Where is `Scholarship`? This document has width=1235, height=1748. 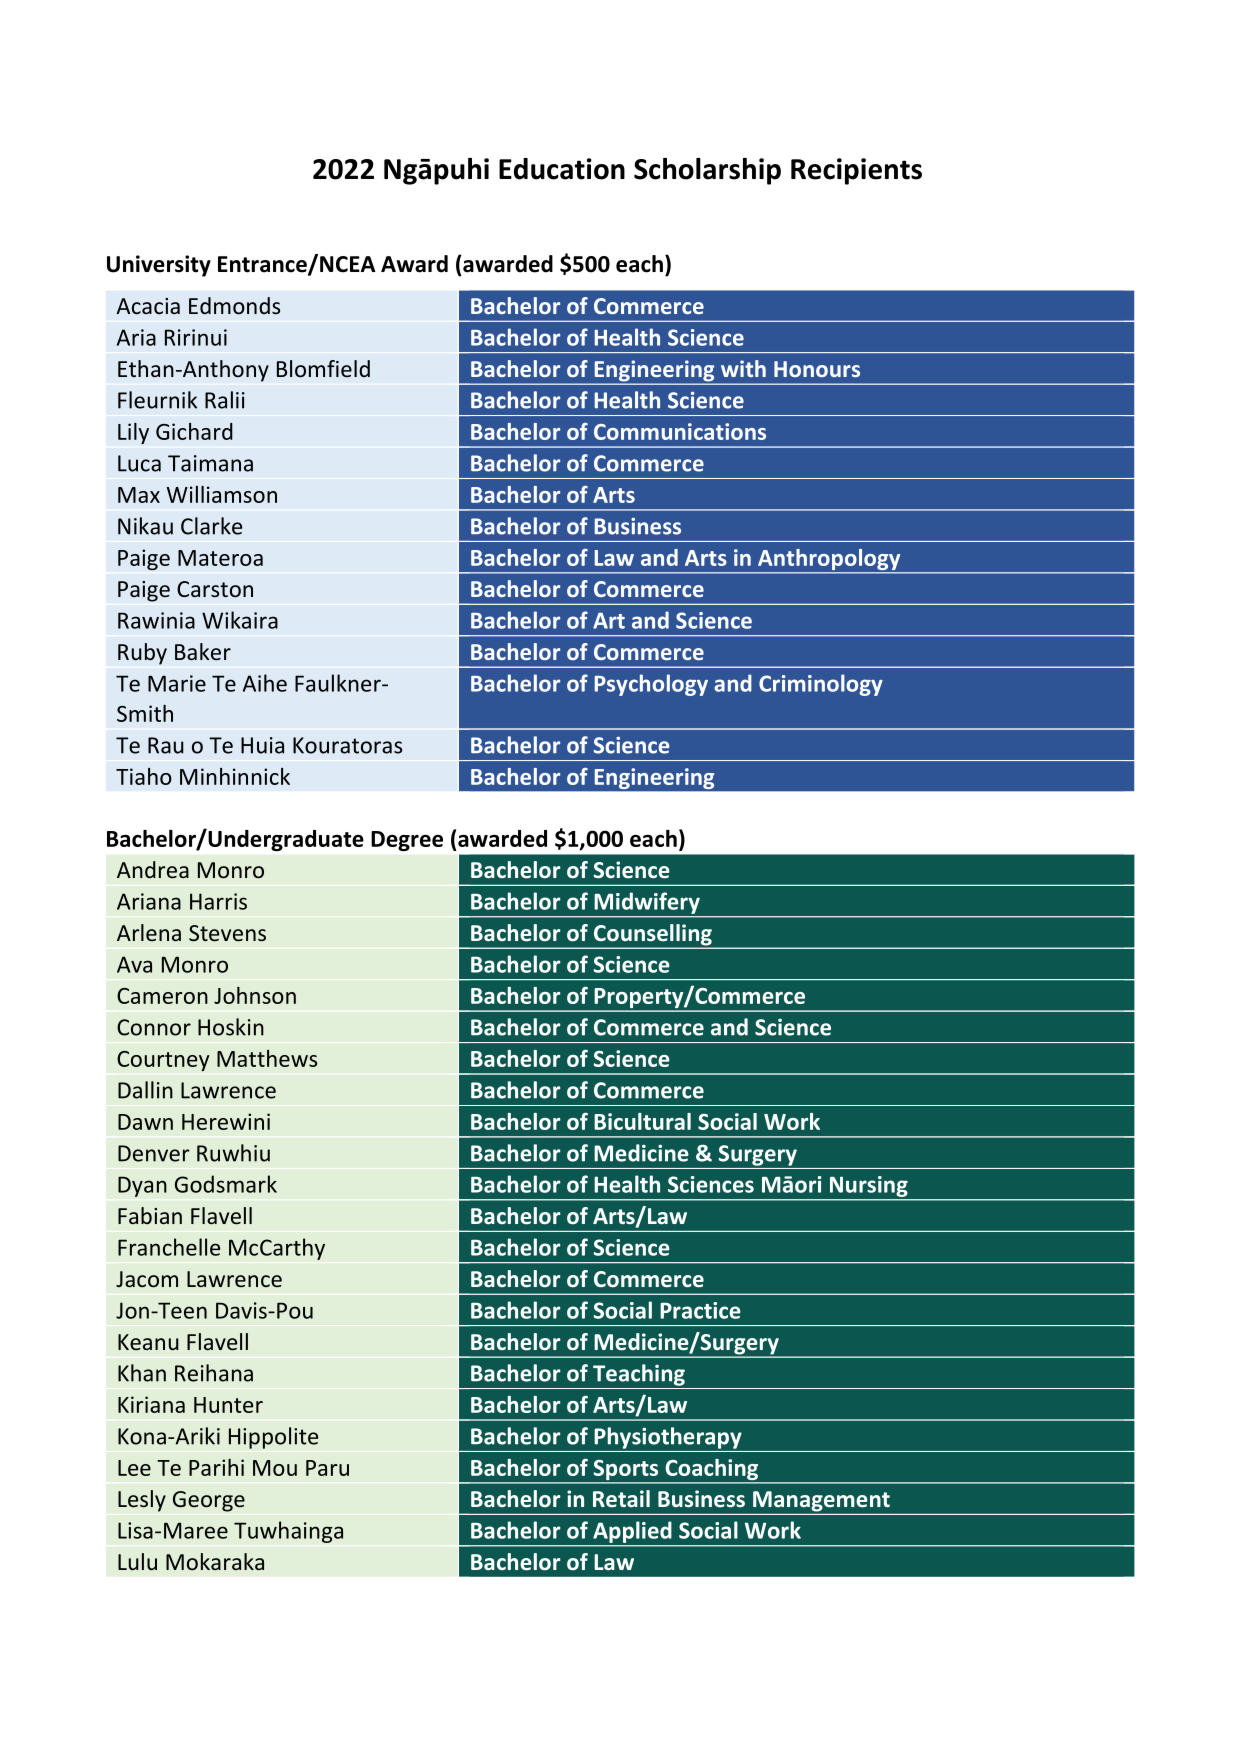
Scholarship is located at coordinates (707, 171).
